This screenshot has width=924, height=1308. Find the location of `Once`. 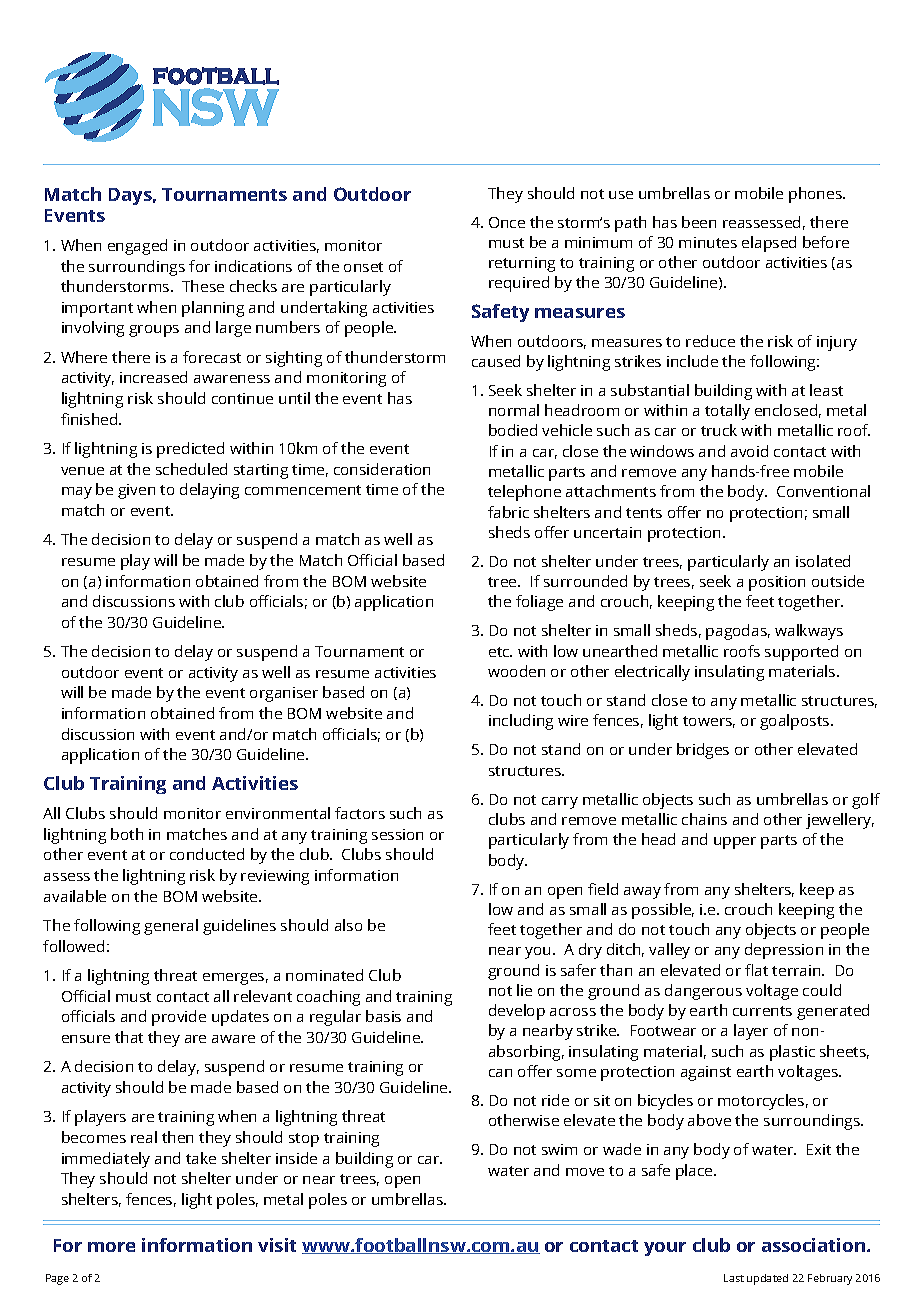

Once is located at coordinates (507, 222).
